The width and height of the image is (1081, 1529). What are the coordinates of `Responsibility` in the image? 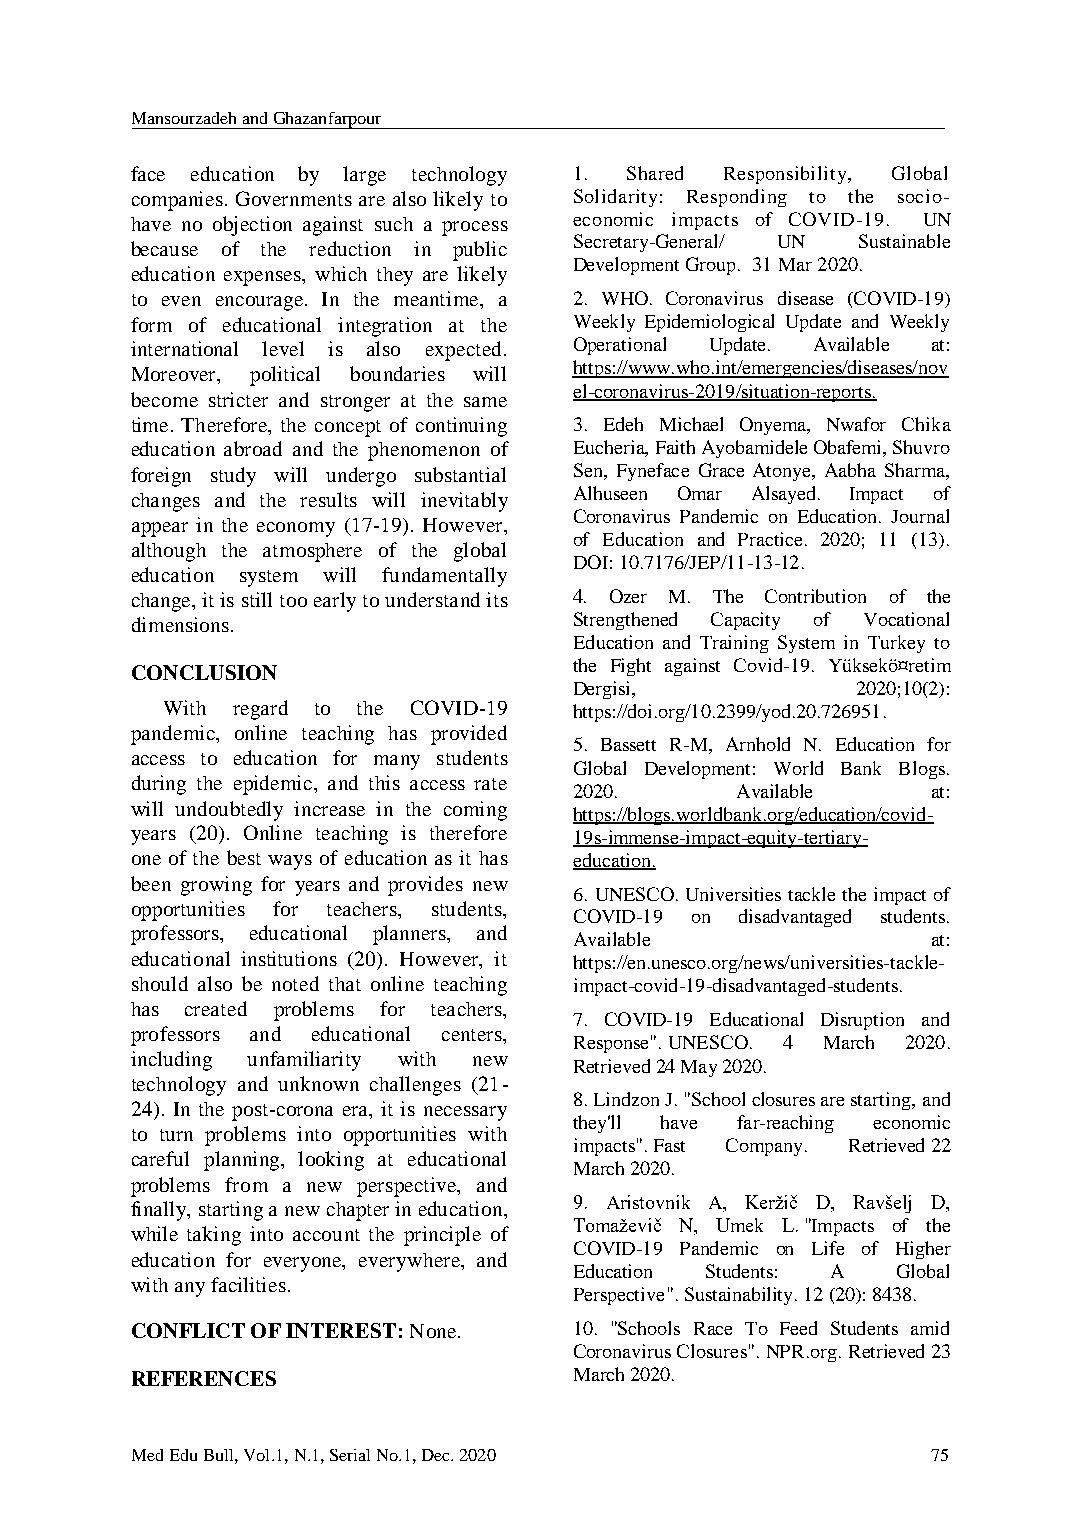 It's located at (786, 175).
